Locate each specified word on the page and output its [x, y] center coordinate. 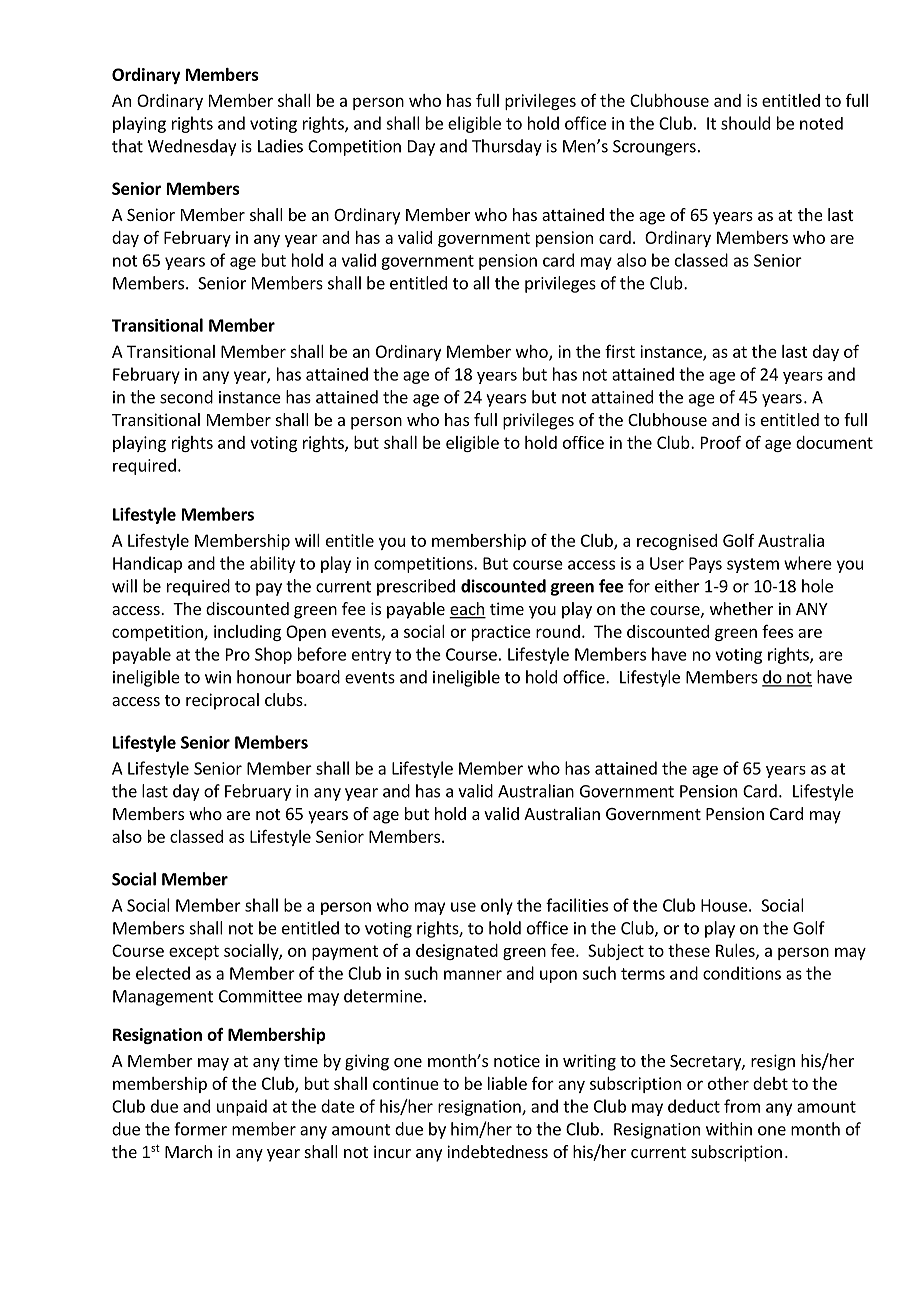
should [745, 123]
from [742, 1106]
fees [777, 631]
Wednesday [192, 147]
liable [507, 1083]
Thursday [507, 147]
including [247, 633]
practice [501, 633]
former [200, 1129]
